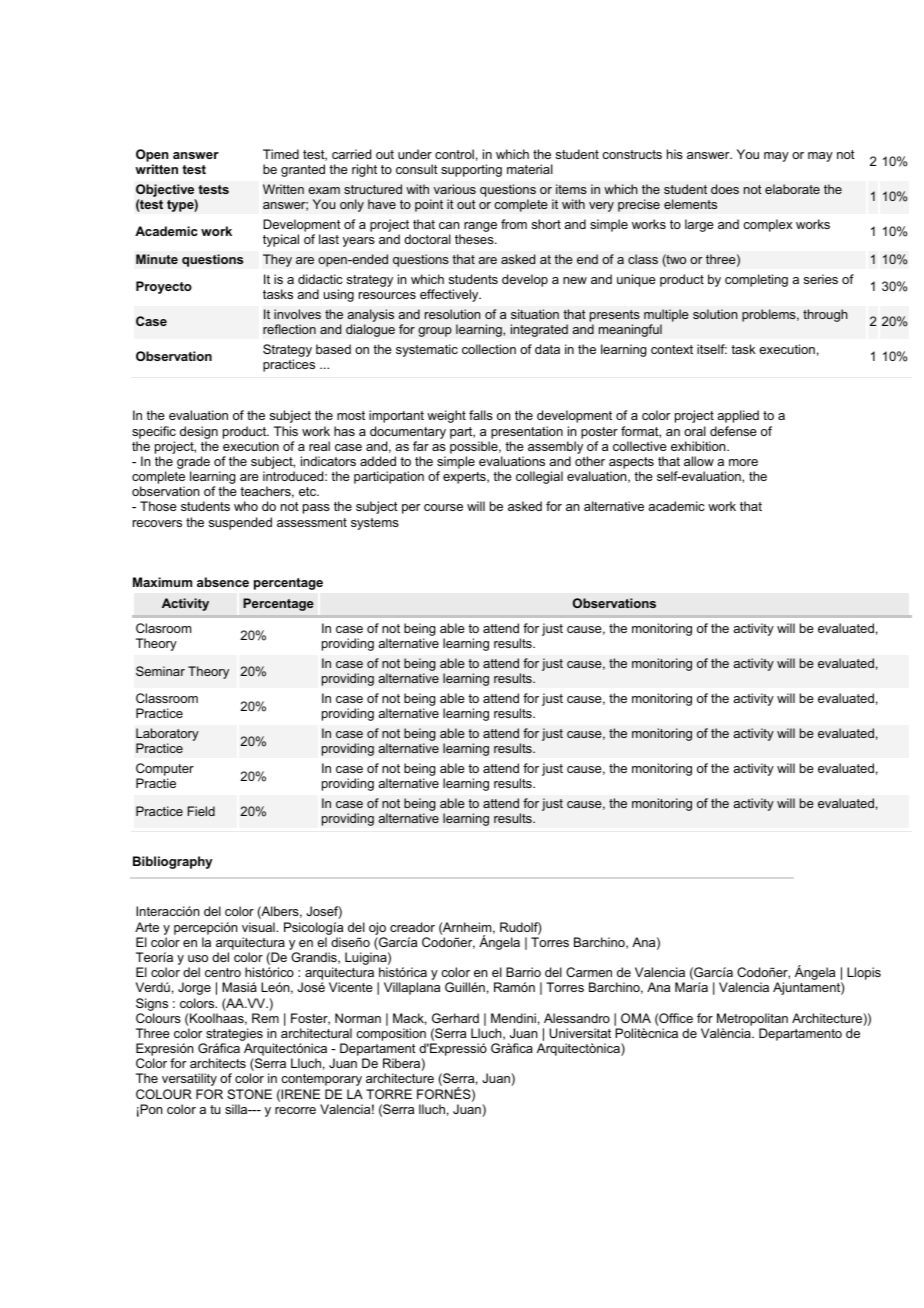 This screenshot has height=1308, width=924. I want to click on Field, so click(201, 811).
